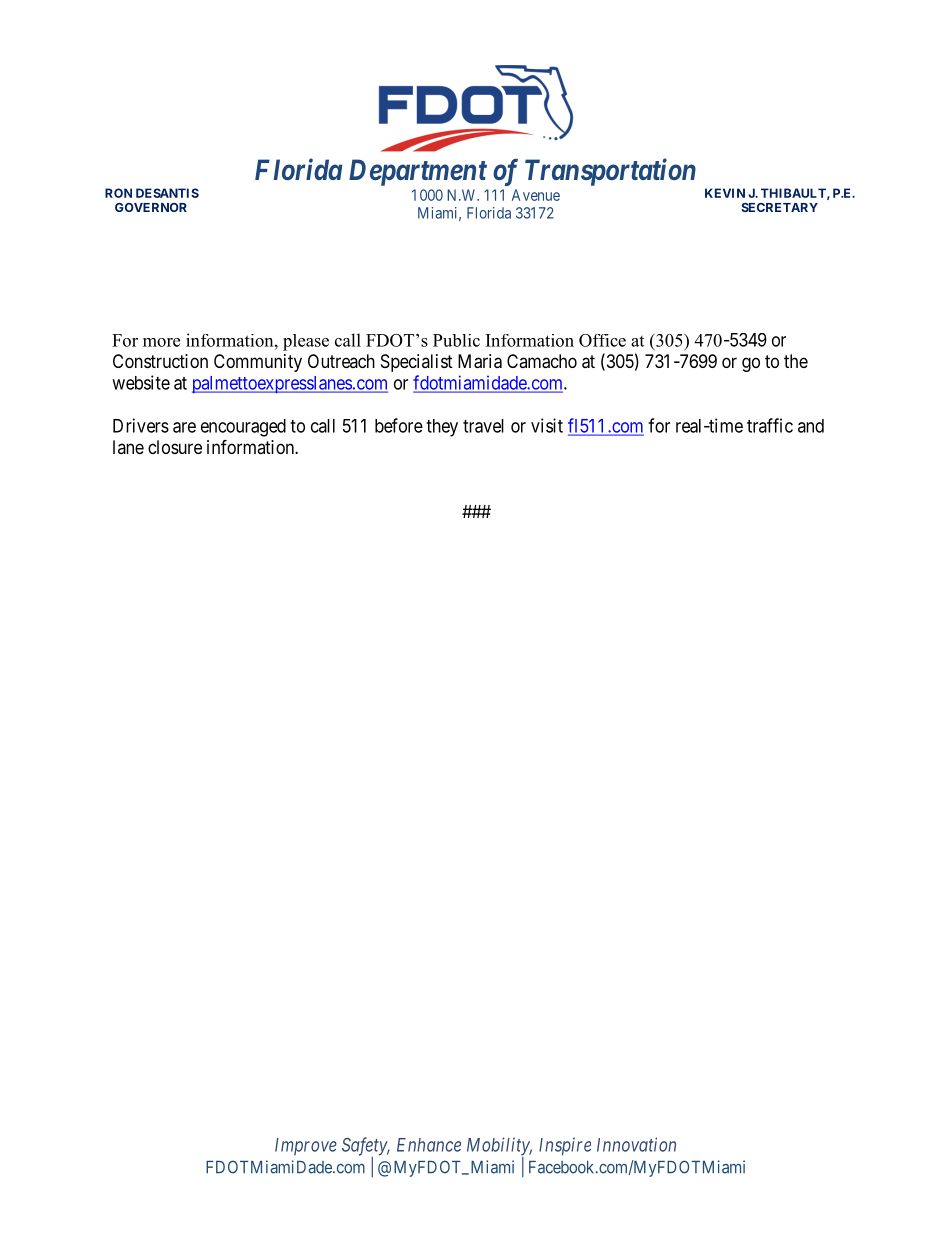 The height and width of the screenshot is (1233, 952). Describe the element at coordinates (565, 1146) in the screenshot. I see `Inspire` at that location.
